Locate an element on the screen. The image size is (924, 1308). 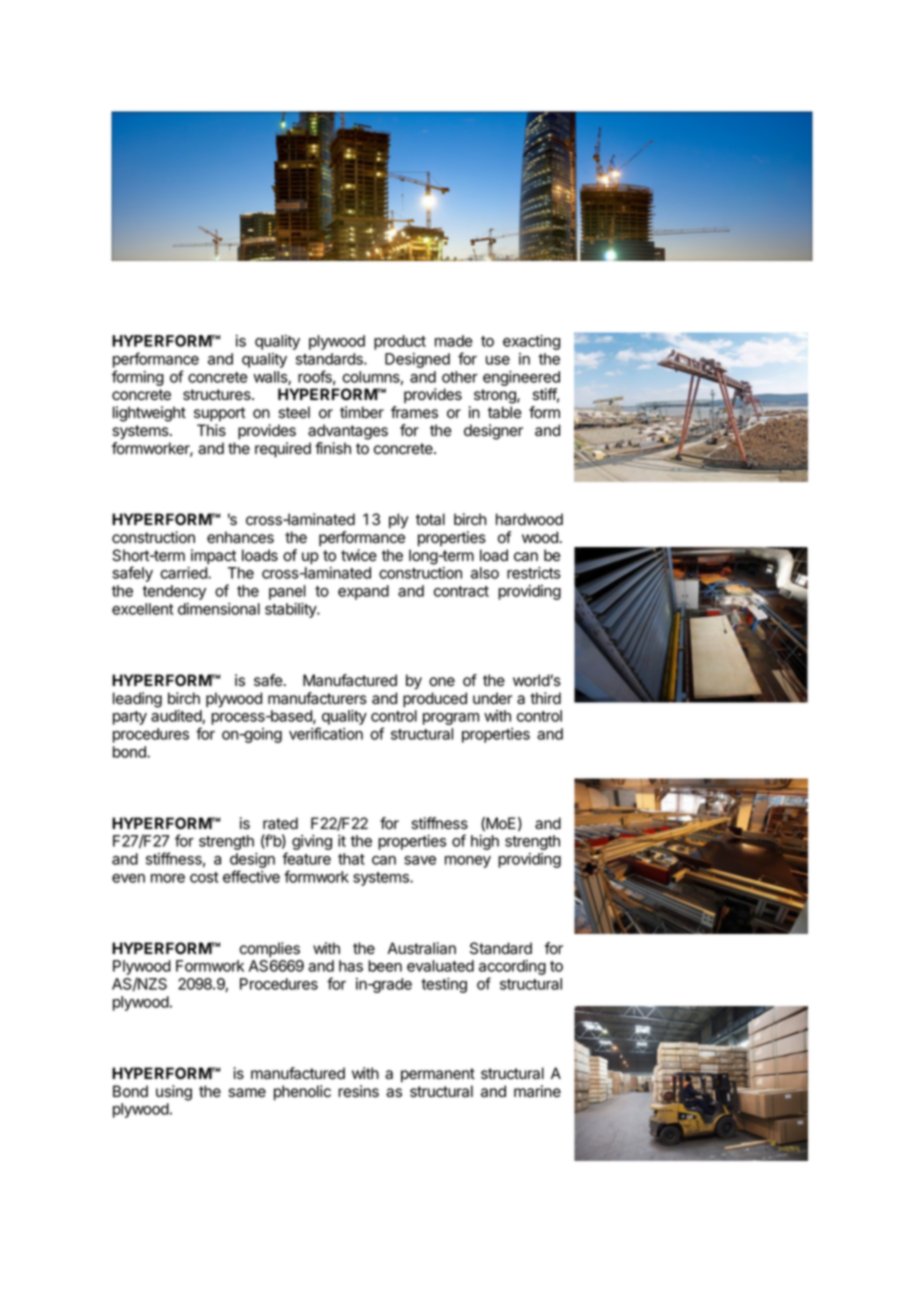
structures is located at coordinates (218, 395).
